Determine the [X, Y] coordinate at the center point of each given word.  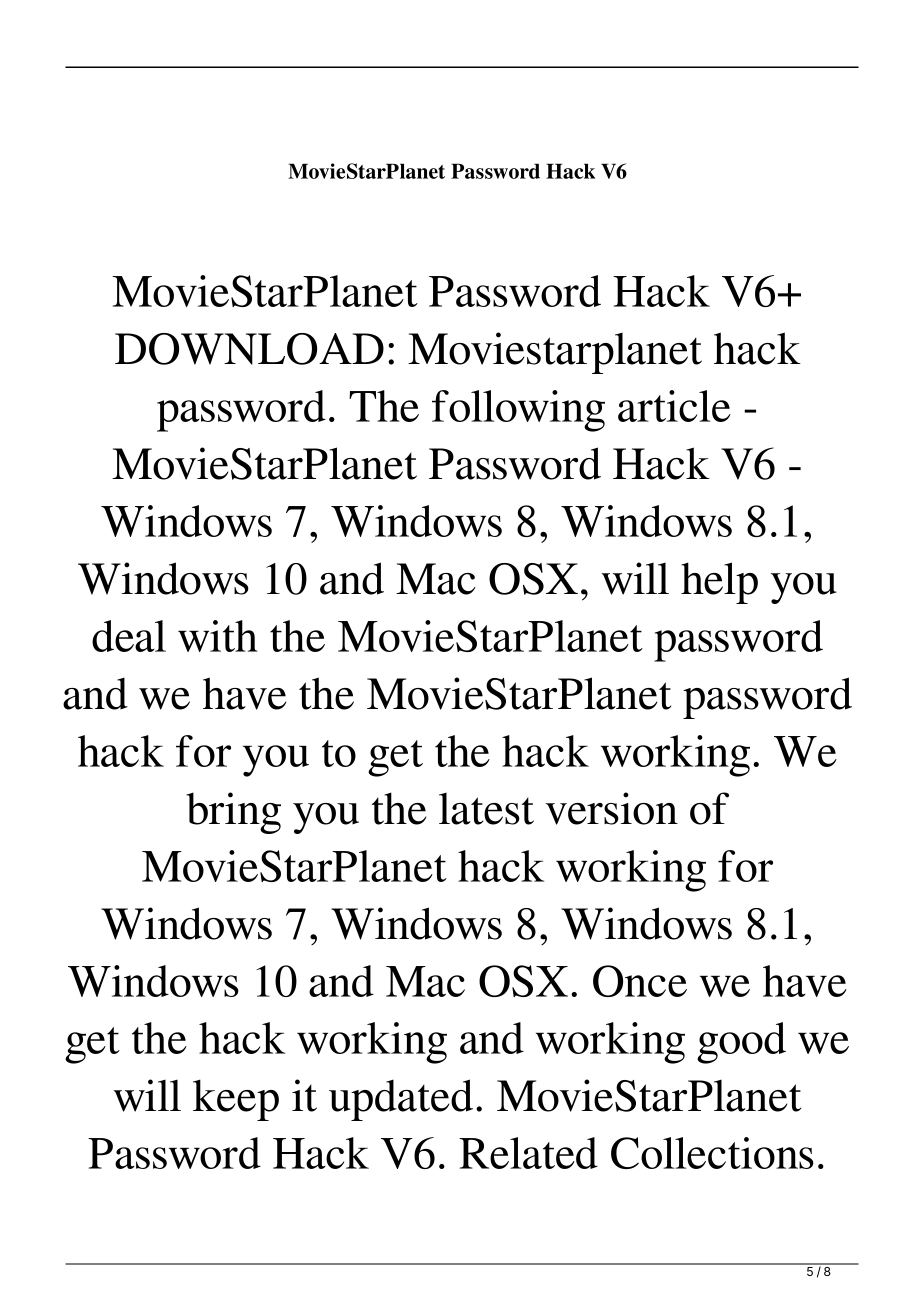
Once [640, 981]
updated [401, 1100]
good [741, 1043]
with [218, 636]
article [674, 406]
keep [236, 1100]
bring [233, 813]
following [518, 411]
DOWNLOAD [249, 349]
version [612, 808]
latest [486, 809]
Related [528, 1153]
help [719, 583]
